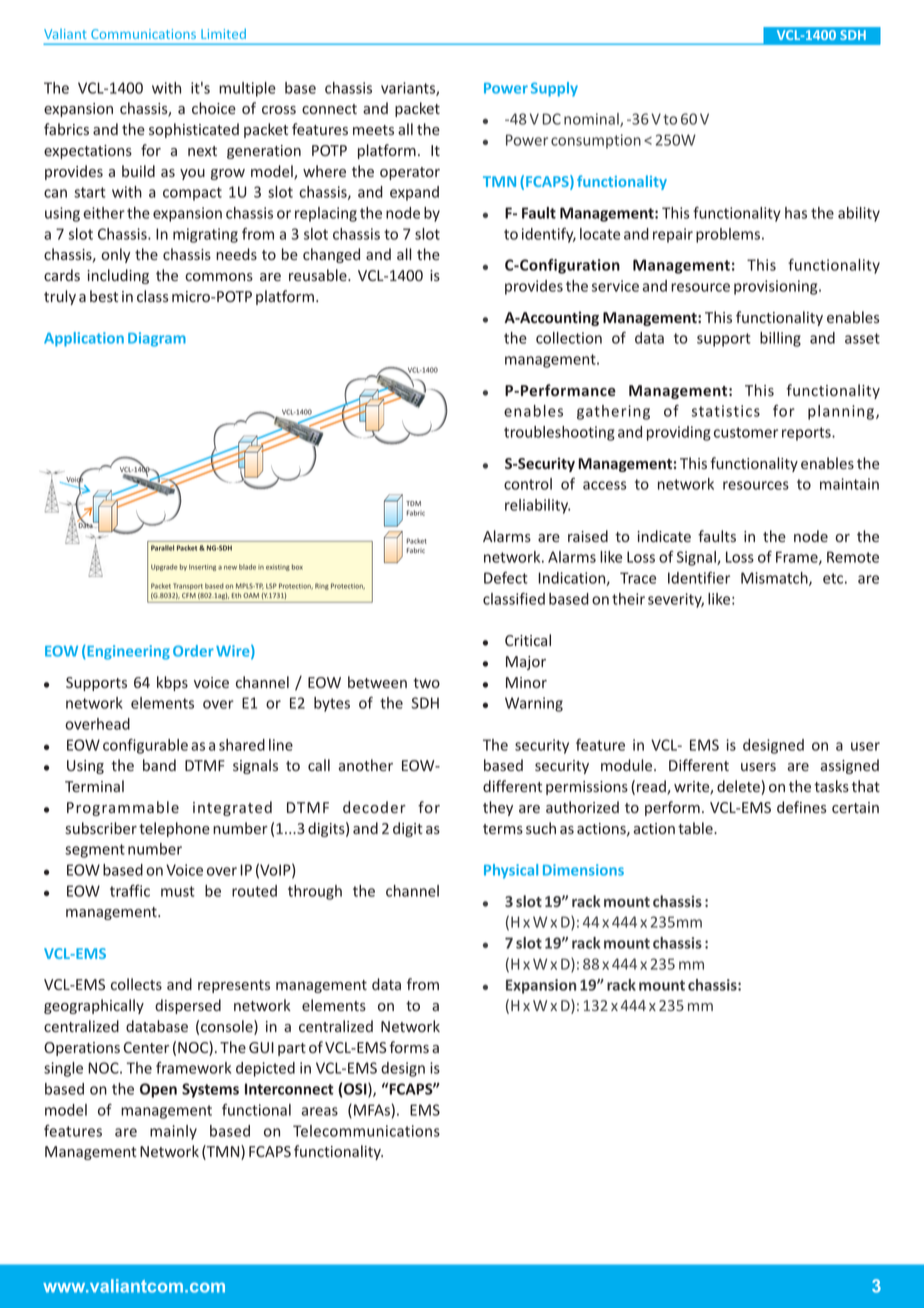  What do you see at coordinates (173, 1132) in the screenshot?
I see `mainly` at bounding box center [173, 1132].
